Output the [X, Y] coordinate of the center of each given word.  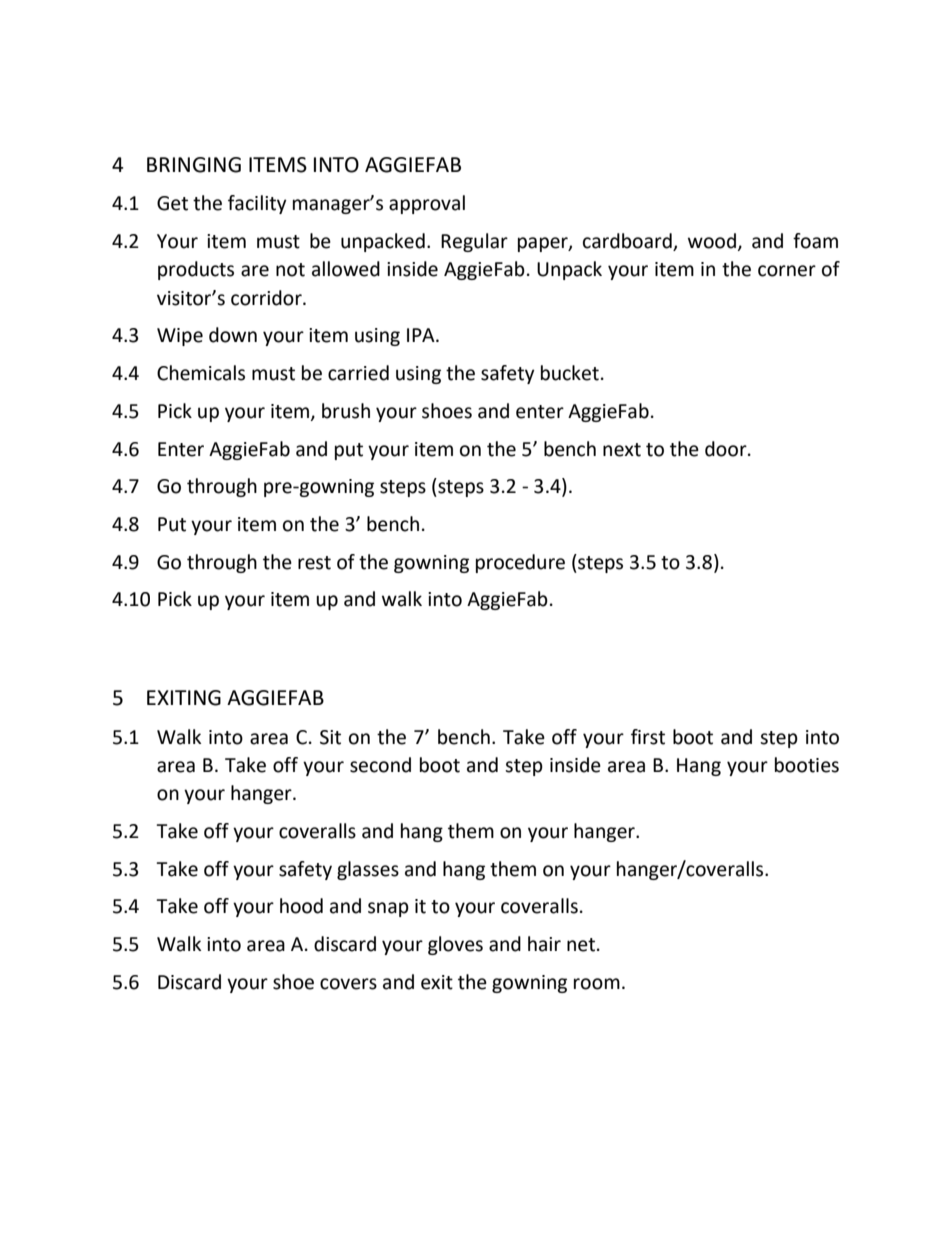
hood [301, 906]
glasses [368, 870]
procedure [520, 563]
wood [712, 241]
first [648, 737]
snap [388, 909]
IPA [422, 335]
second [380, 765]
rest [314, 563]
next [622, 450]
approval [427, 204]
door [727, 449]
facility [257, 204]
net [581, 945]
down [233, 335]
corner [787, 271]
